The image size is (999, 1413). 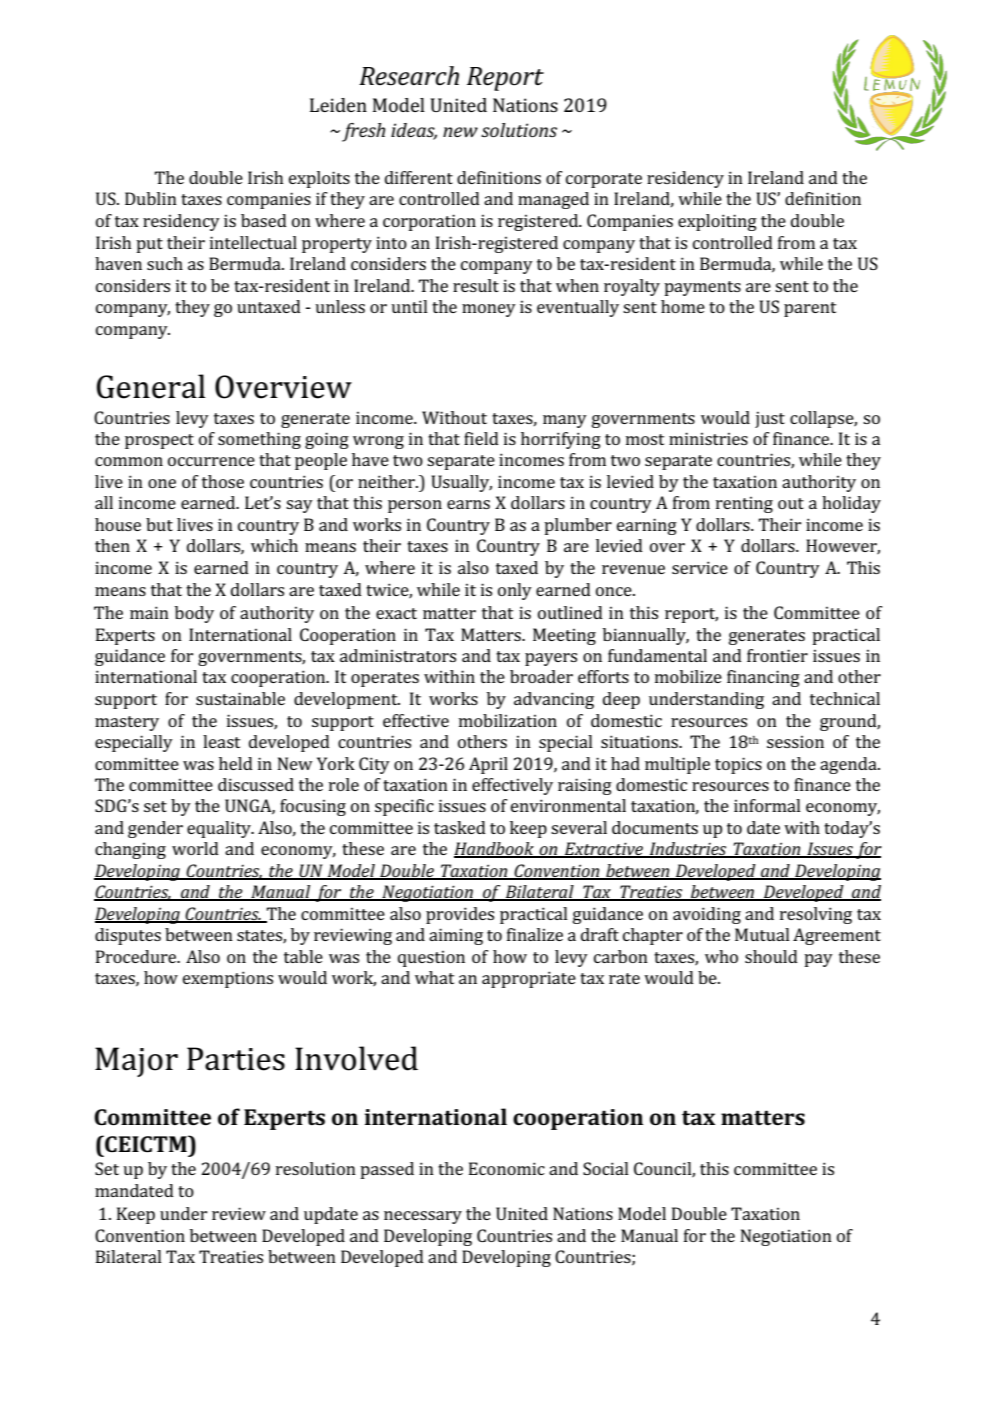 I want to click on resolution, so click(x=316, y=1168).
